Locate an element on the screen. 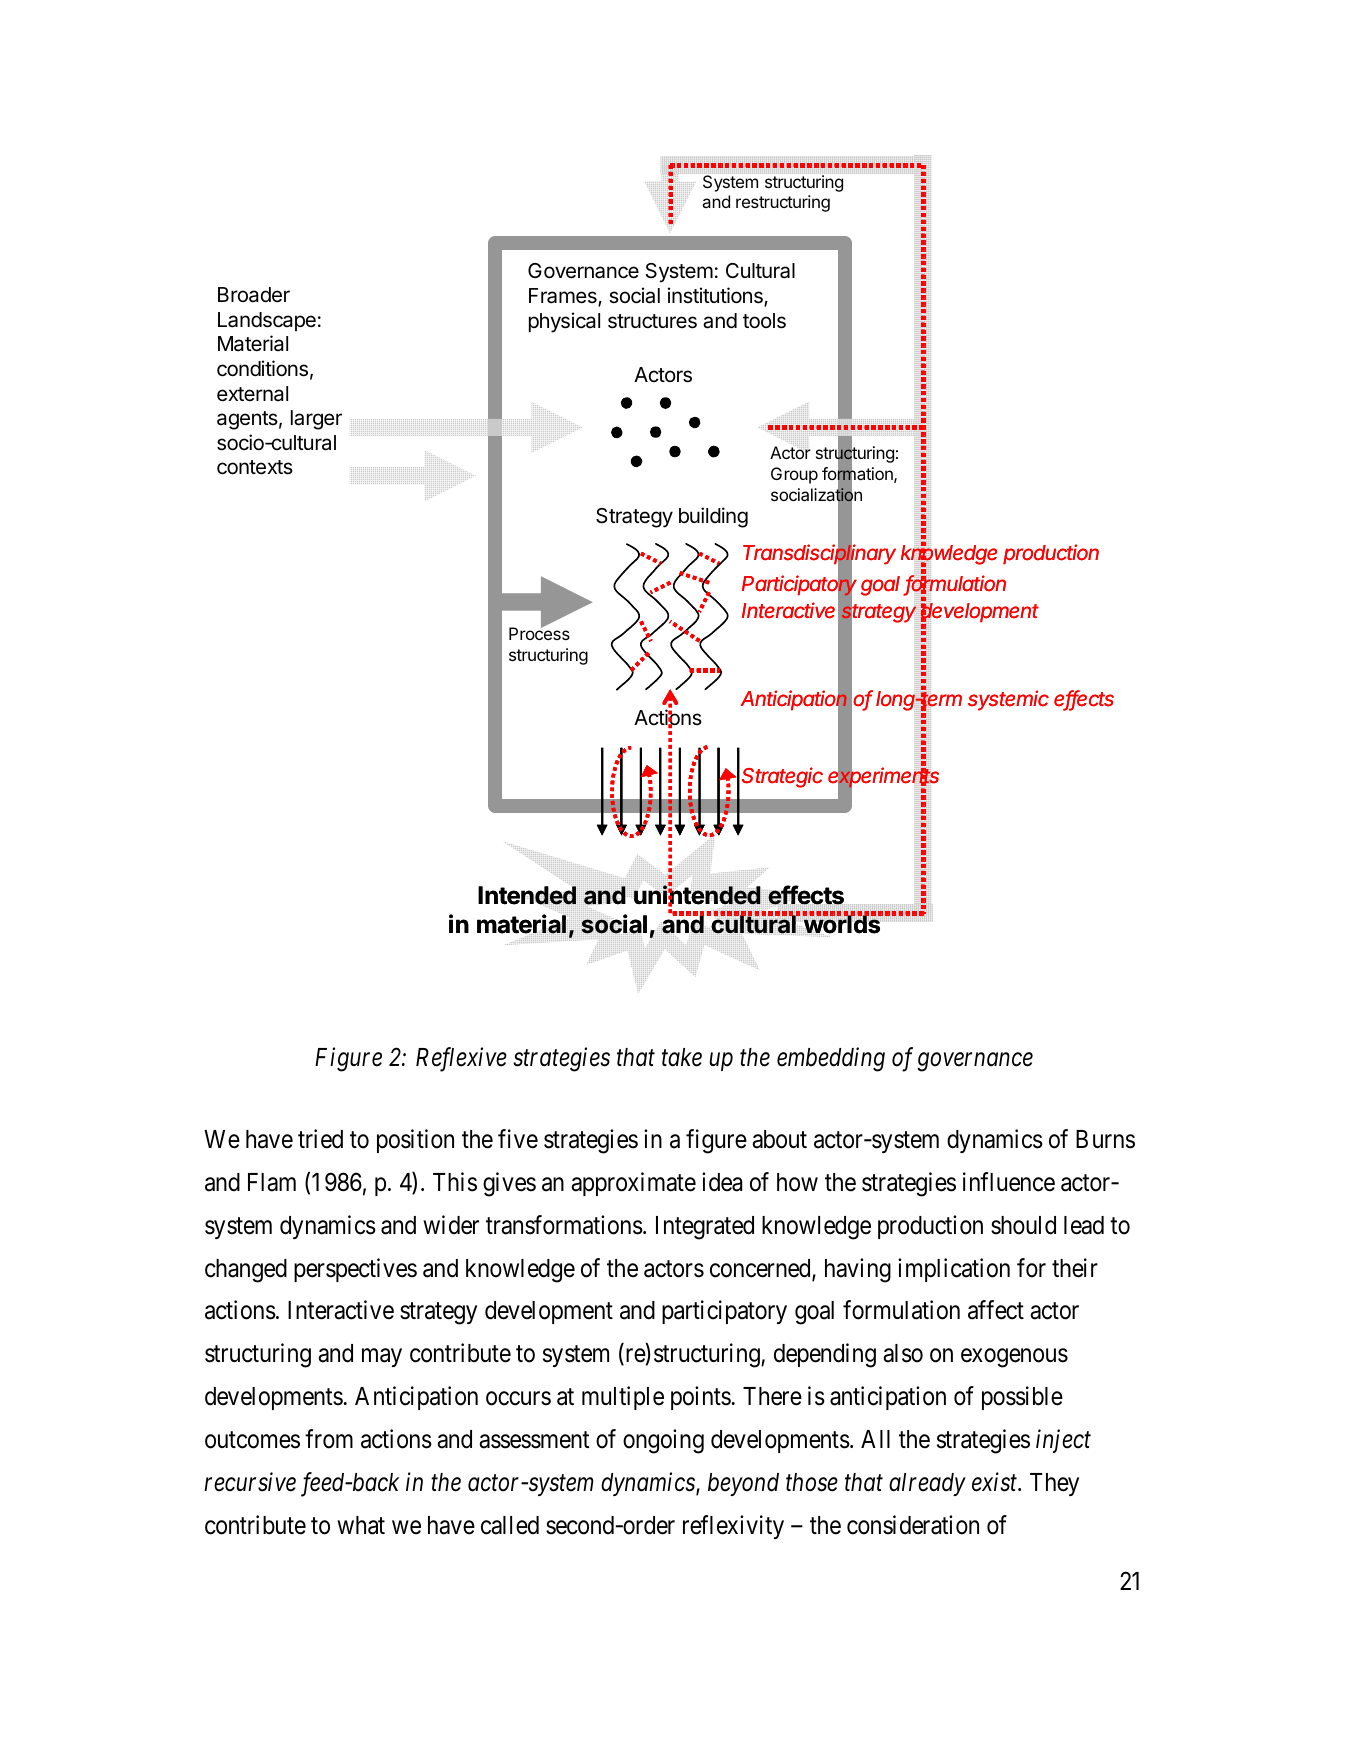  Reflexive is located at coordinates (461, 1059).
